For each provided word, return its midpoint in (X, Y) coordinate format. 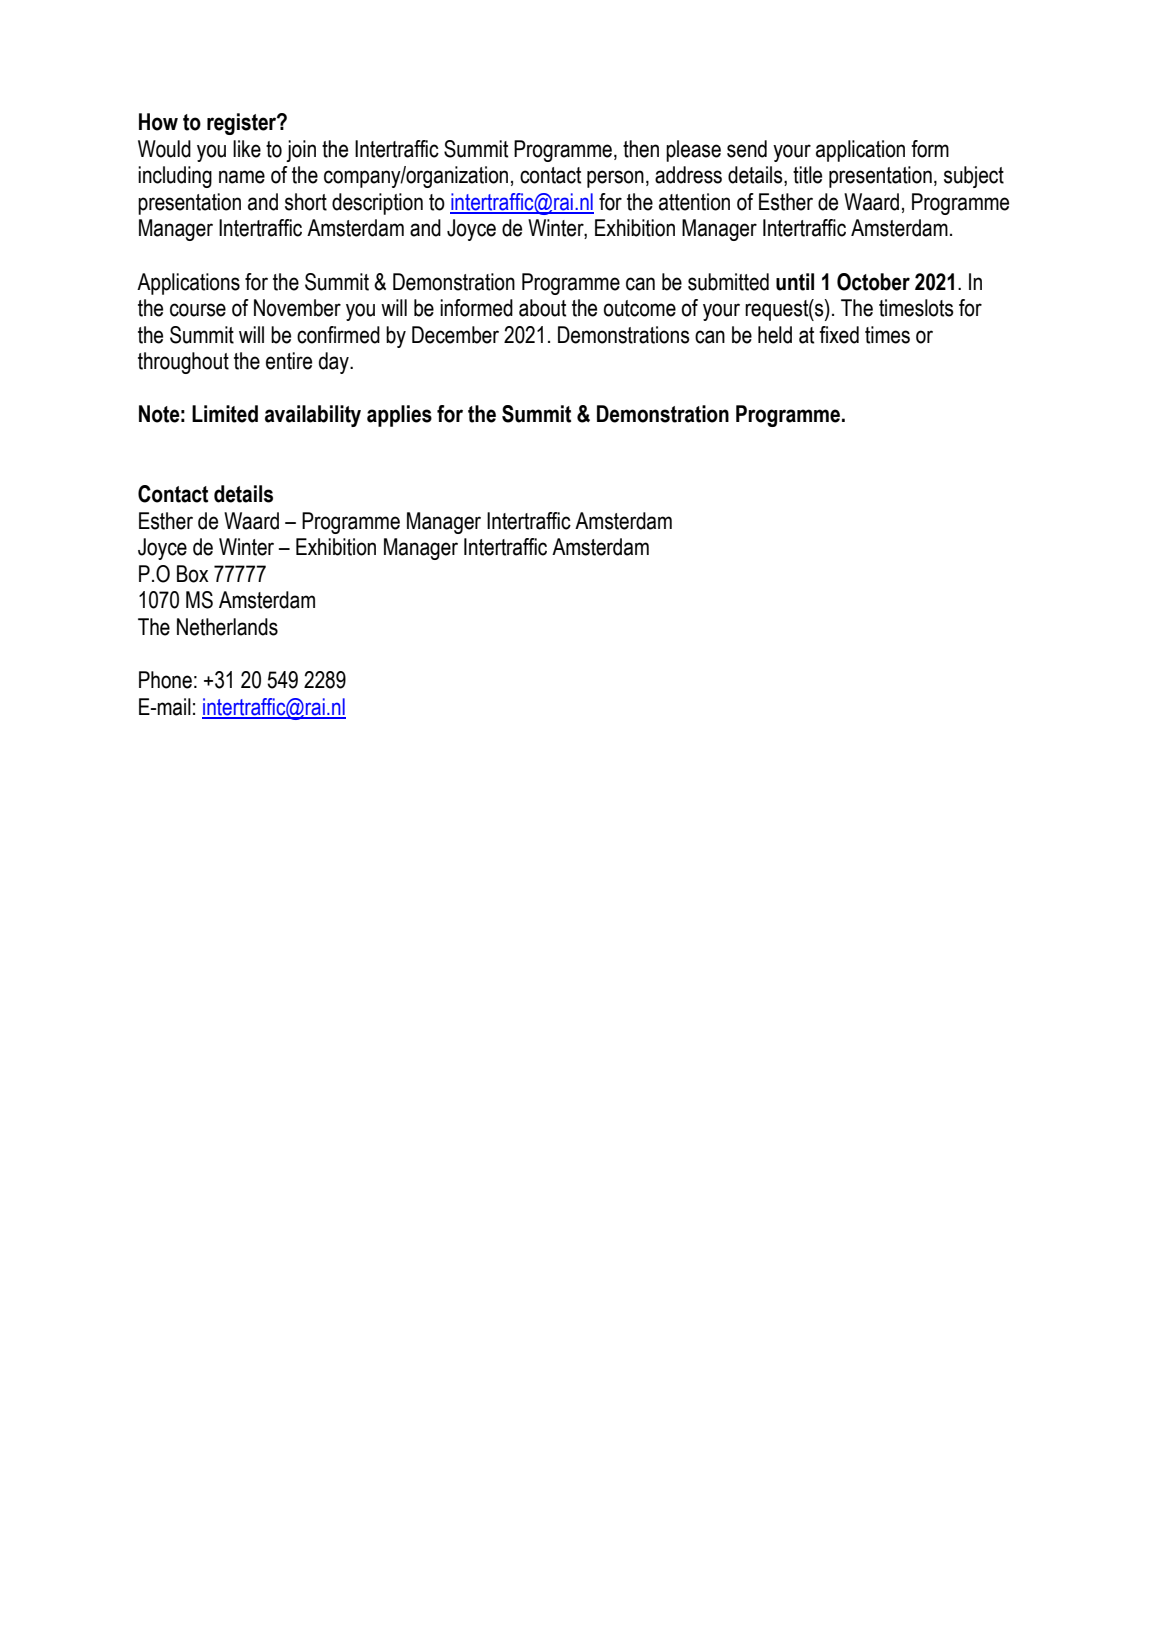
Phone (165, 680)
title (807, 175)
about (542, 308)
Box (193, 574)
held (775, 335)
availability (313, 416)
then (641, 149)
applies (399, 416)
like (247, 149)
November (297, 308)
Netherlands (227, 627)
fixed (839, 335)
